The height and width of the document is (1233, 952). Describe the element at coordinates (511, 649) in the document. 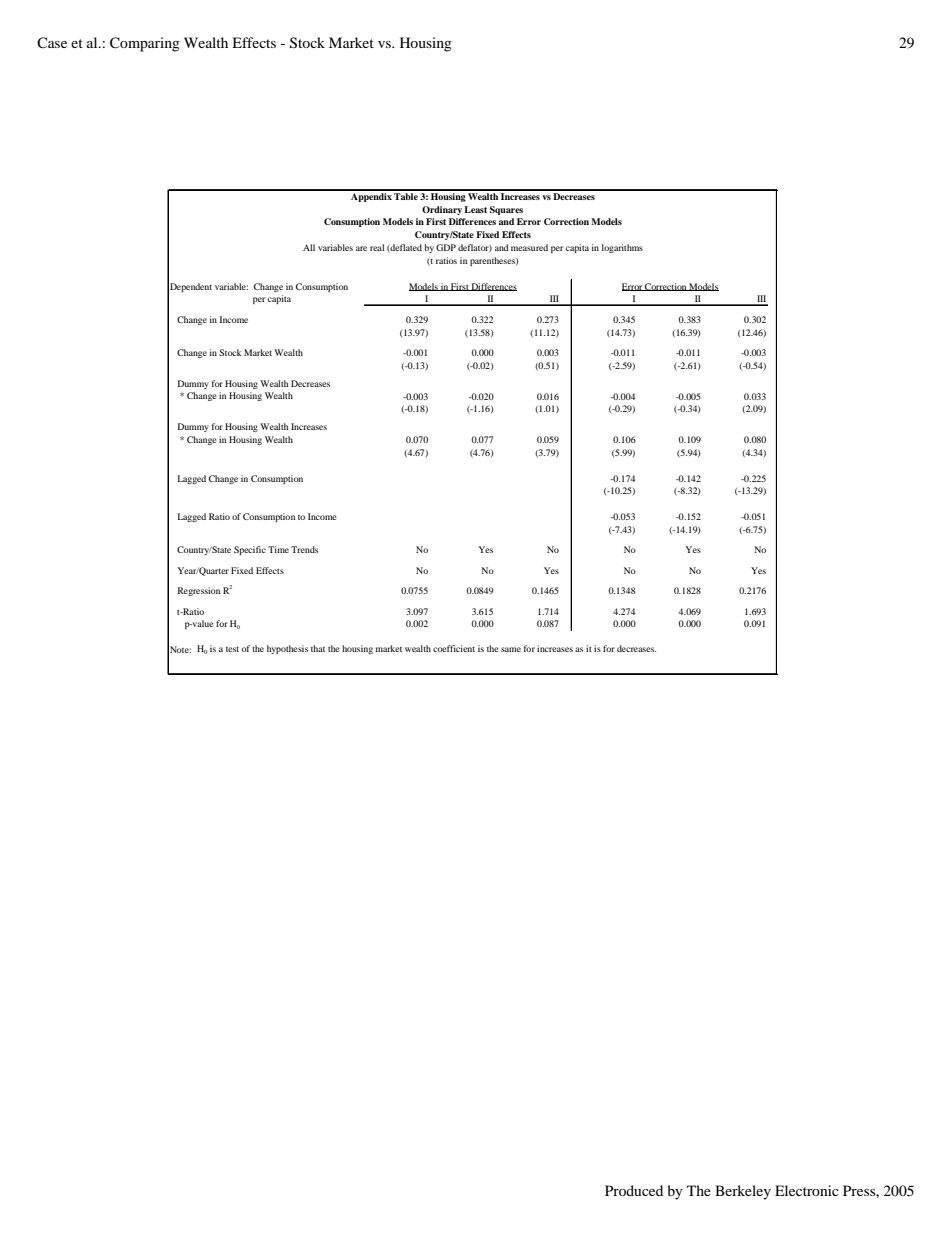

I see `same` at that location.
